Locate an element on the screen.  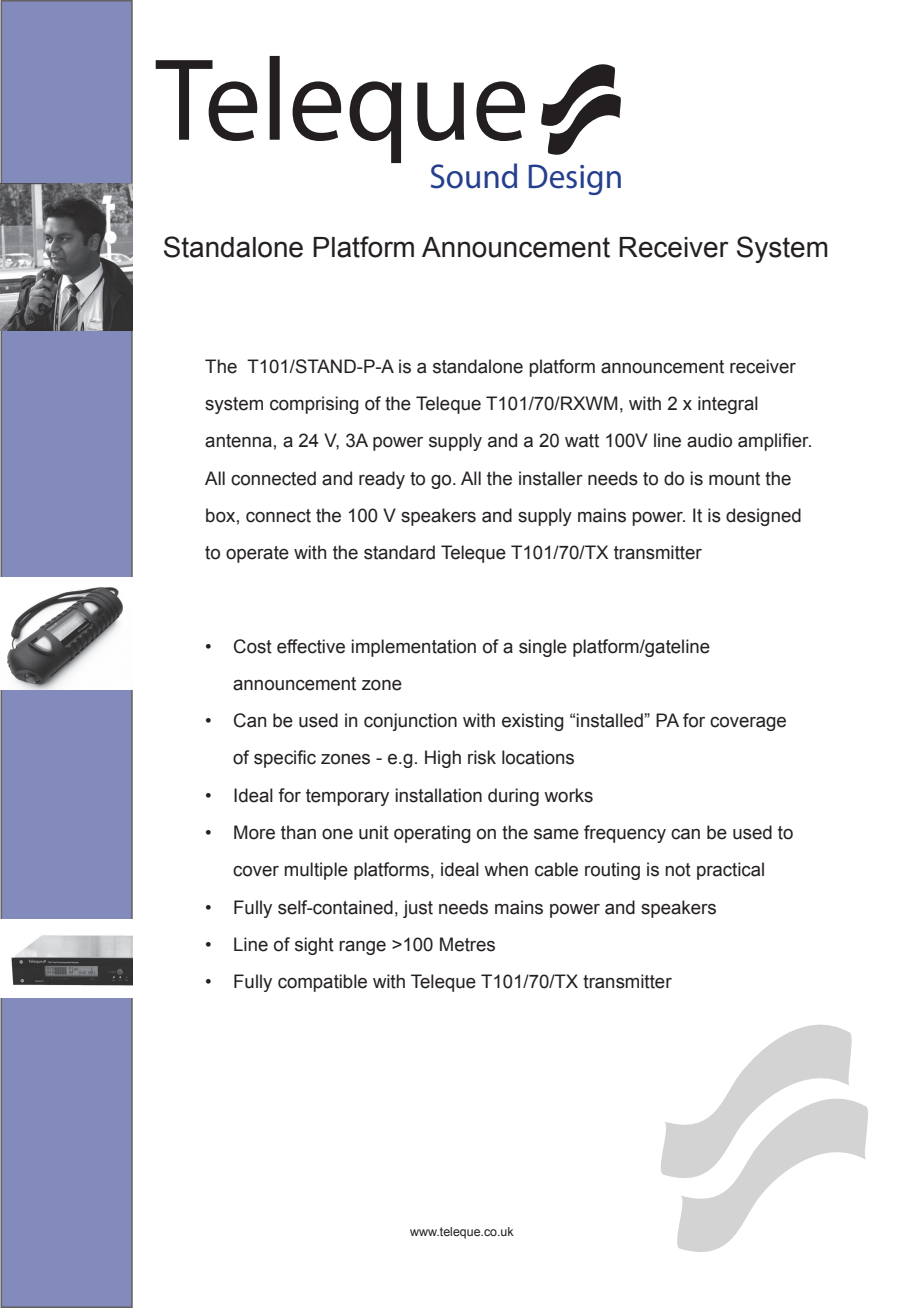
sight is located at coordinates (314, 946).
